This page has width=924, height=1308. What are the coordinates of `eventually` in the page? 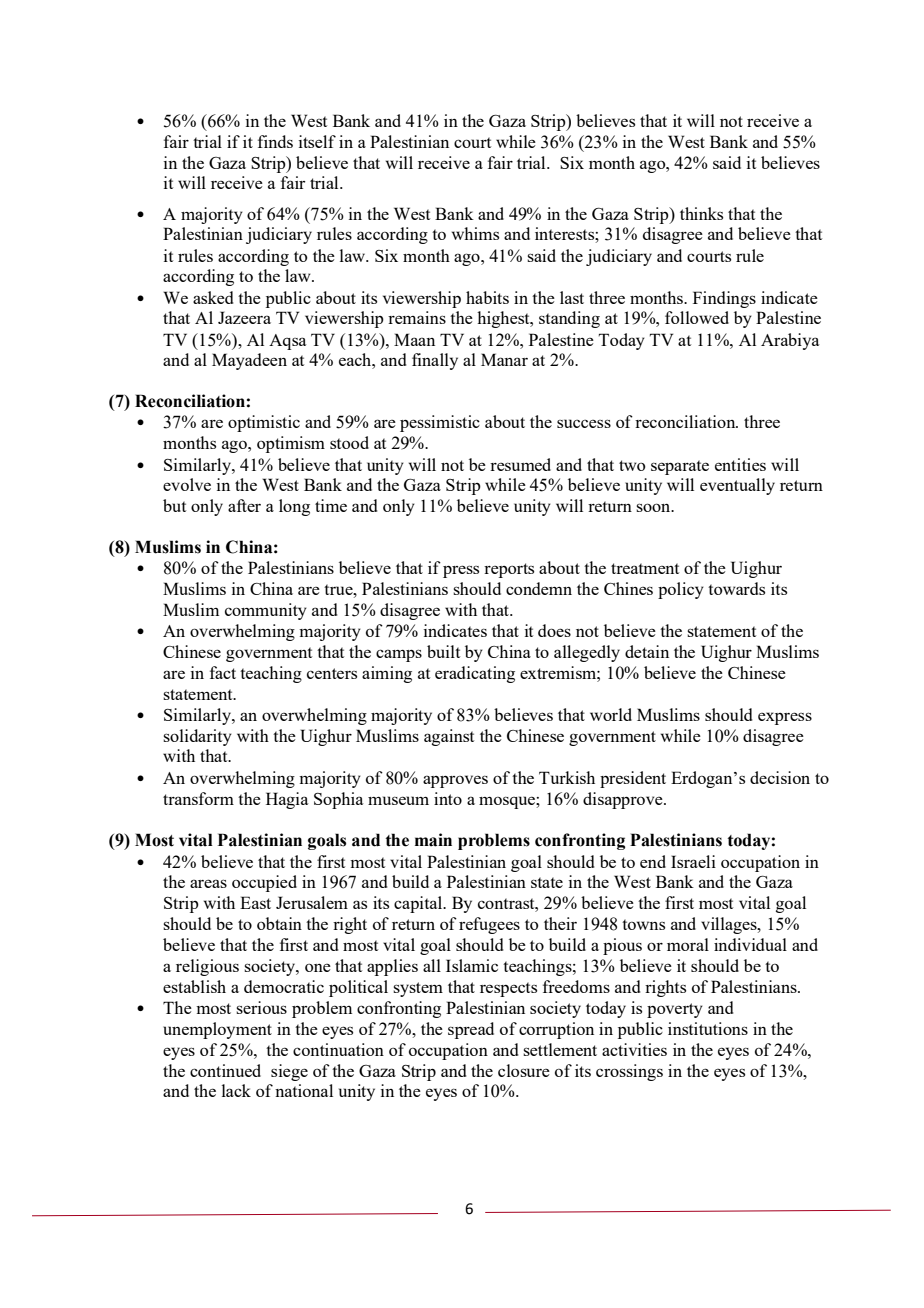 It's located at (737, 486).
